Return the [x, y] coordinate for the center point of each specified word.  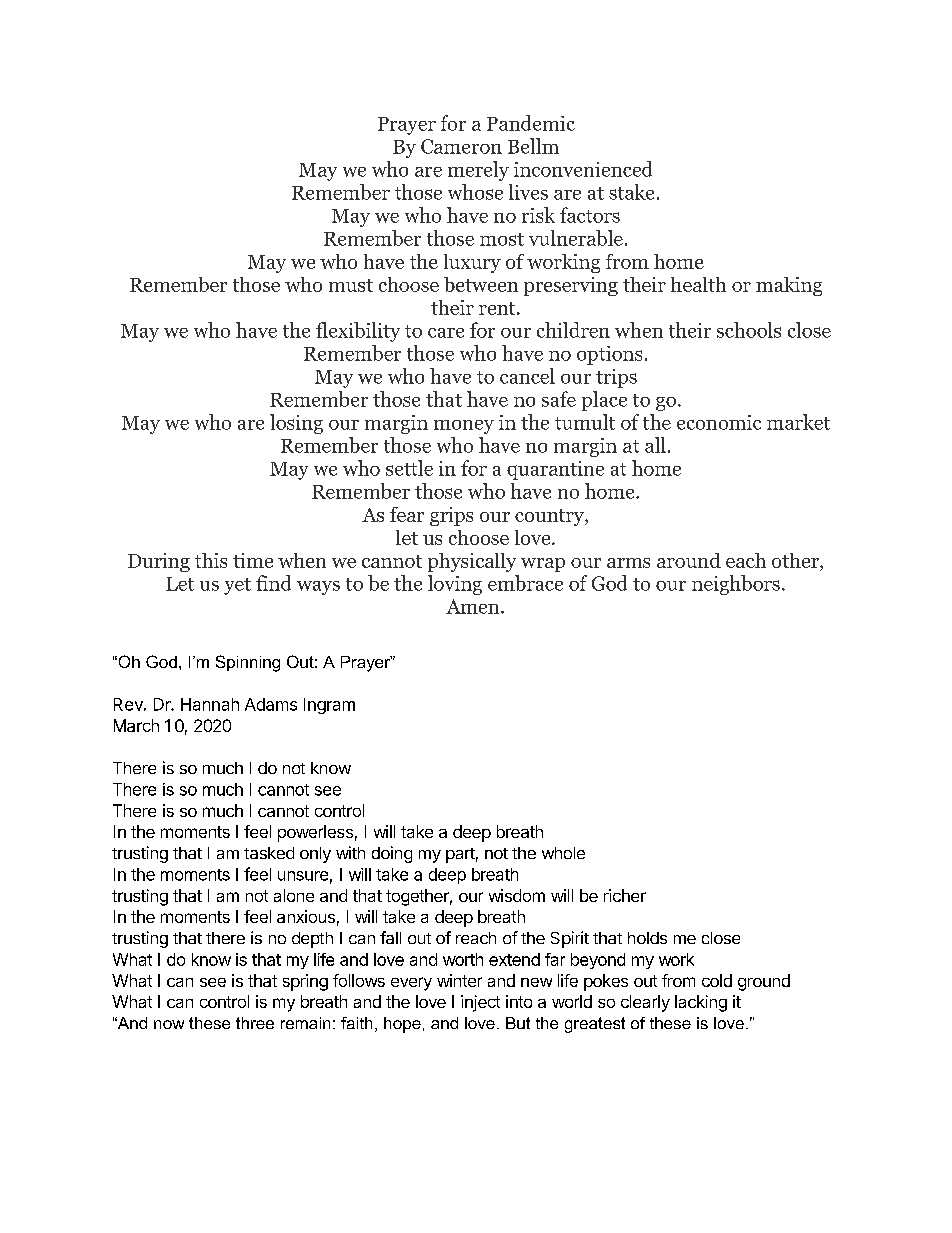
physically [472, 562]
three [255, 1023]
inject [480, 1003]
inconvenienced [583, 169]
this [211, 560]
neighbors [736, 585]
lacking [701, 1003]
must [351, 285]
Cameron [461, 146]
